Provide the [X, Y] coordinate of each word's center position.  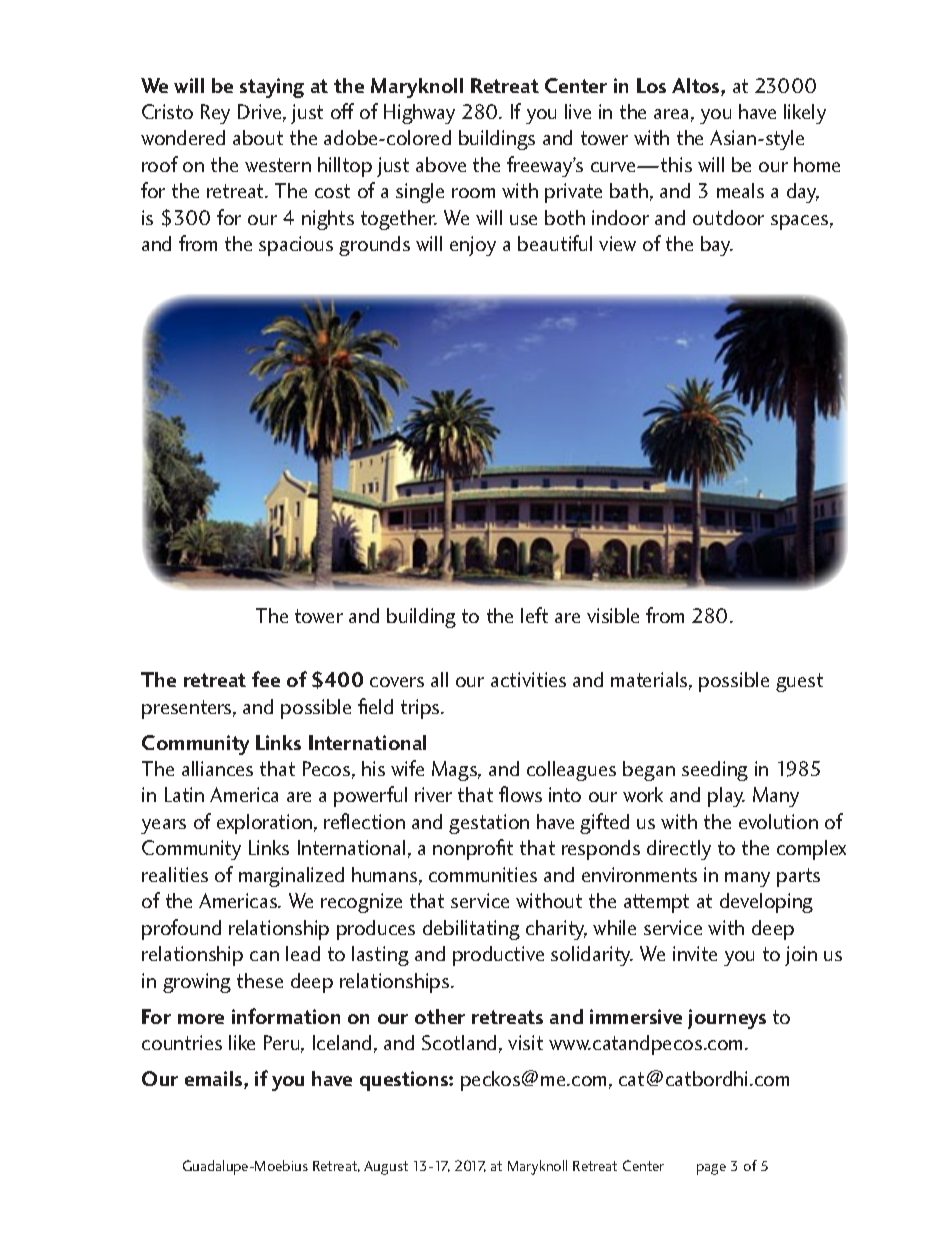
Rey [215, 114]
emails [215, 1080]
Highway [419, 114]
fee [266, 679]
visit [525, 1042]
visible [613, 615]
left [534, 615]
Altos [697, 87]
